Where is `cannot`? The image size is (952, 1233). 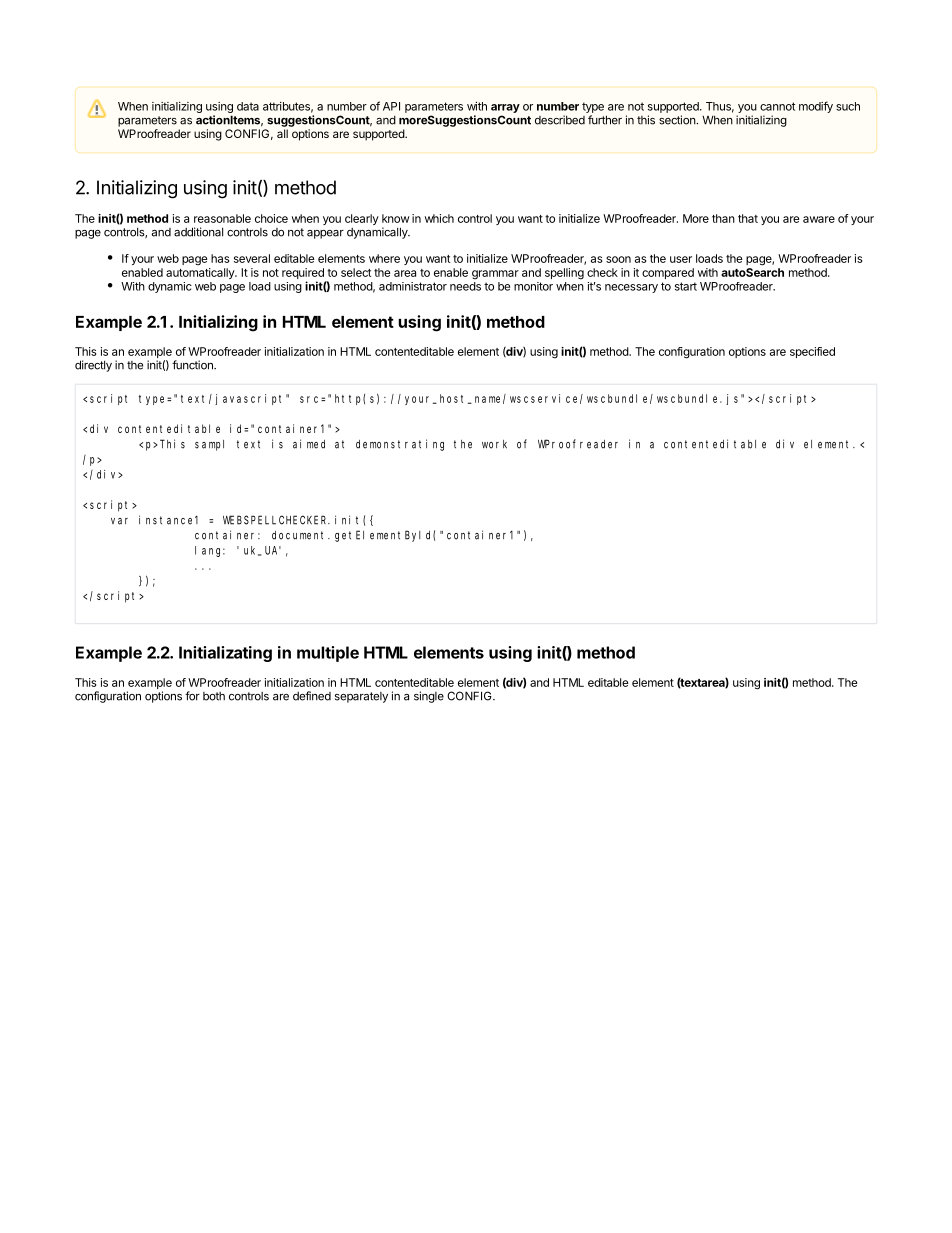
cannot is located at coordinates (777, 106).
